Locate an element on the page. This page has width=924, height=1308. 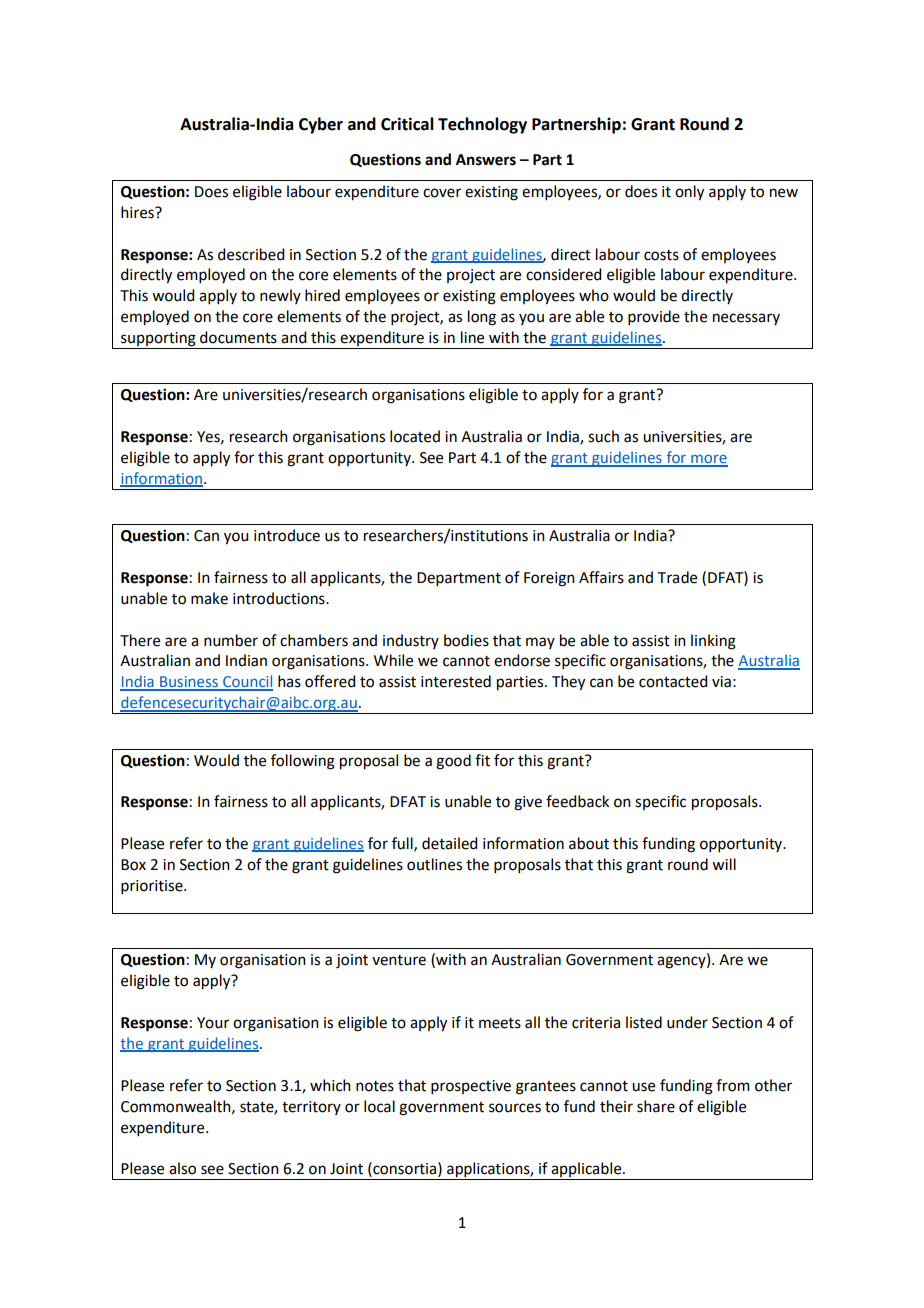
Answers is located at coordinates (486, 160).
